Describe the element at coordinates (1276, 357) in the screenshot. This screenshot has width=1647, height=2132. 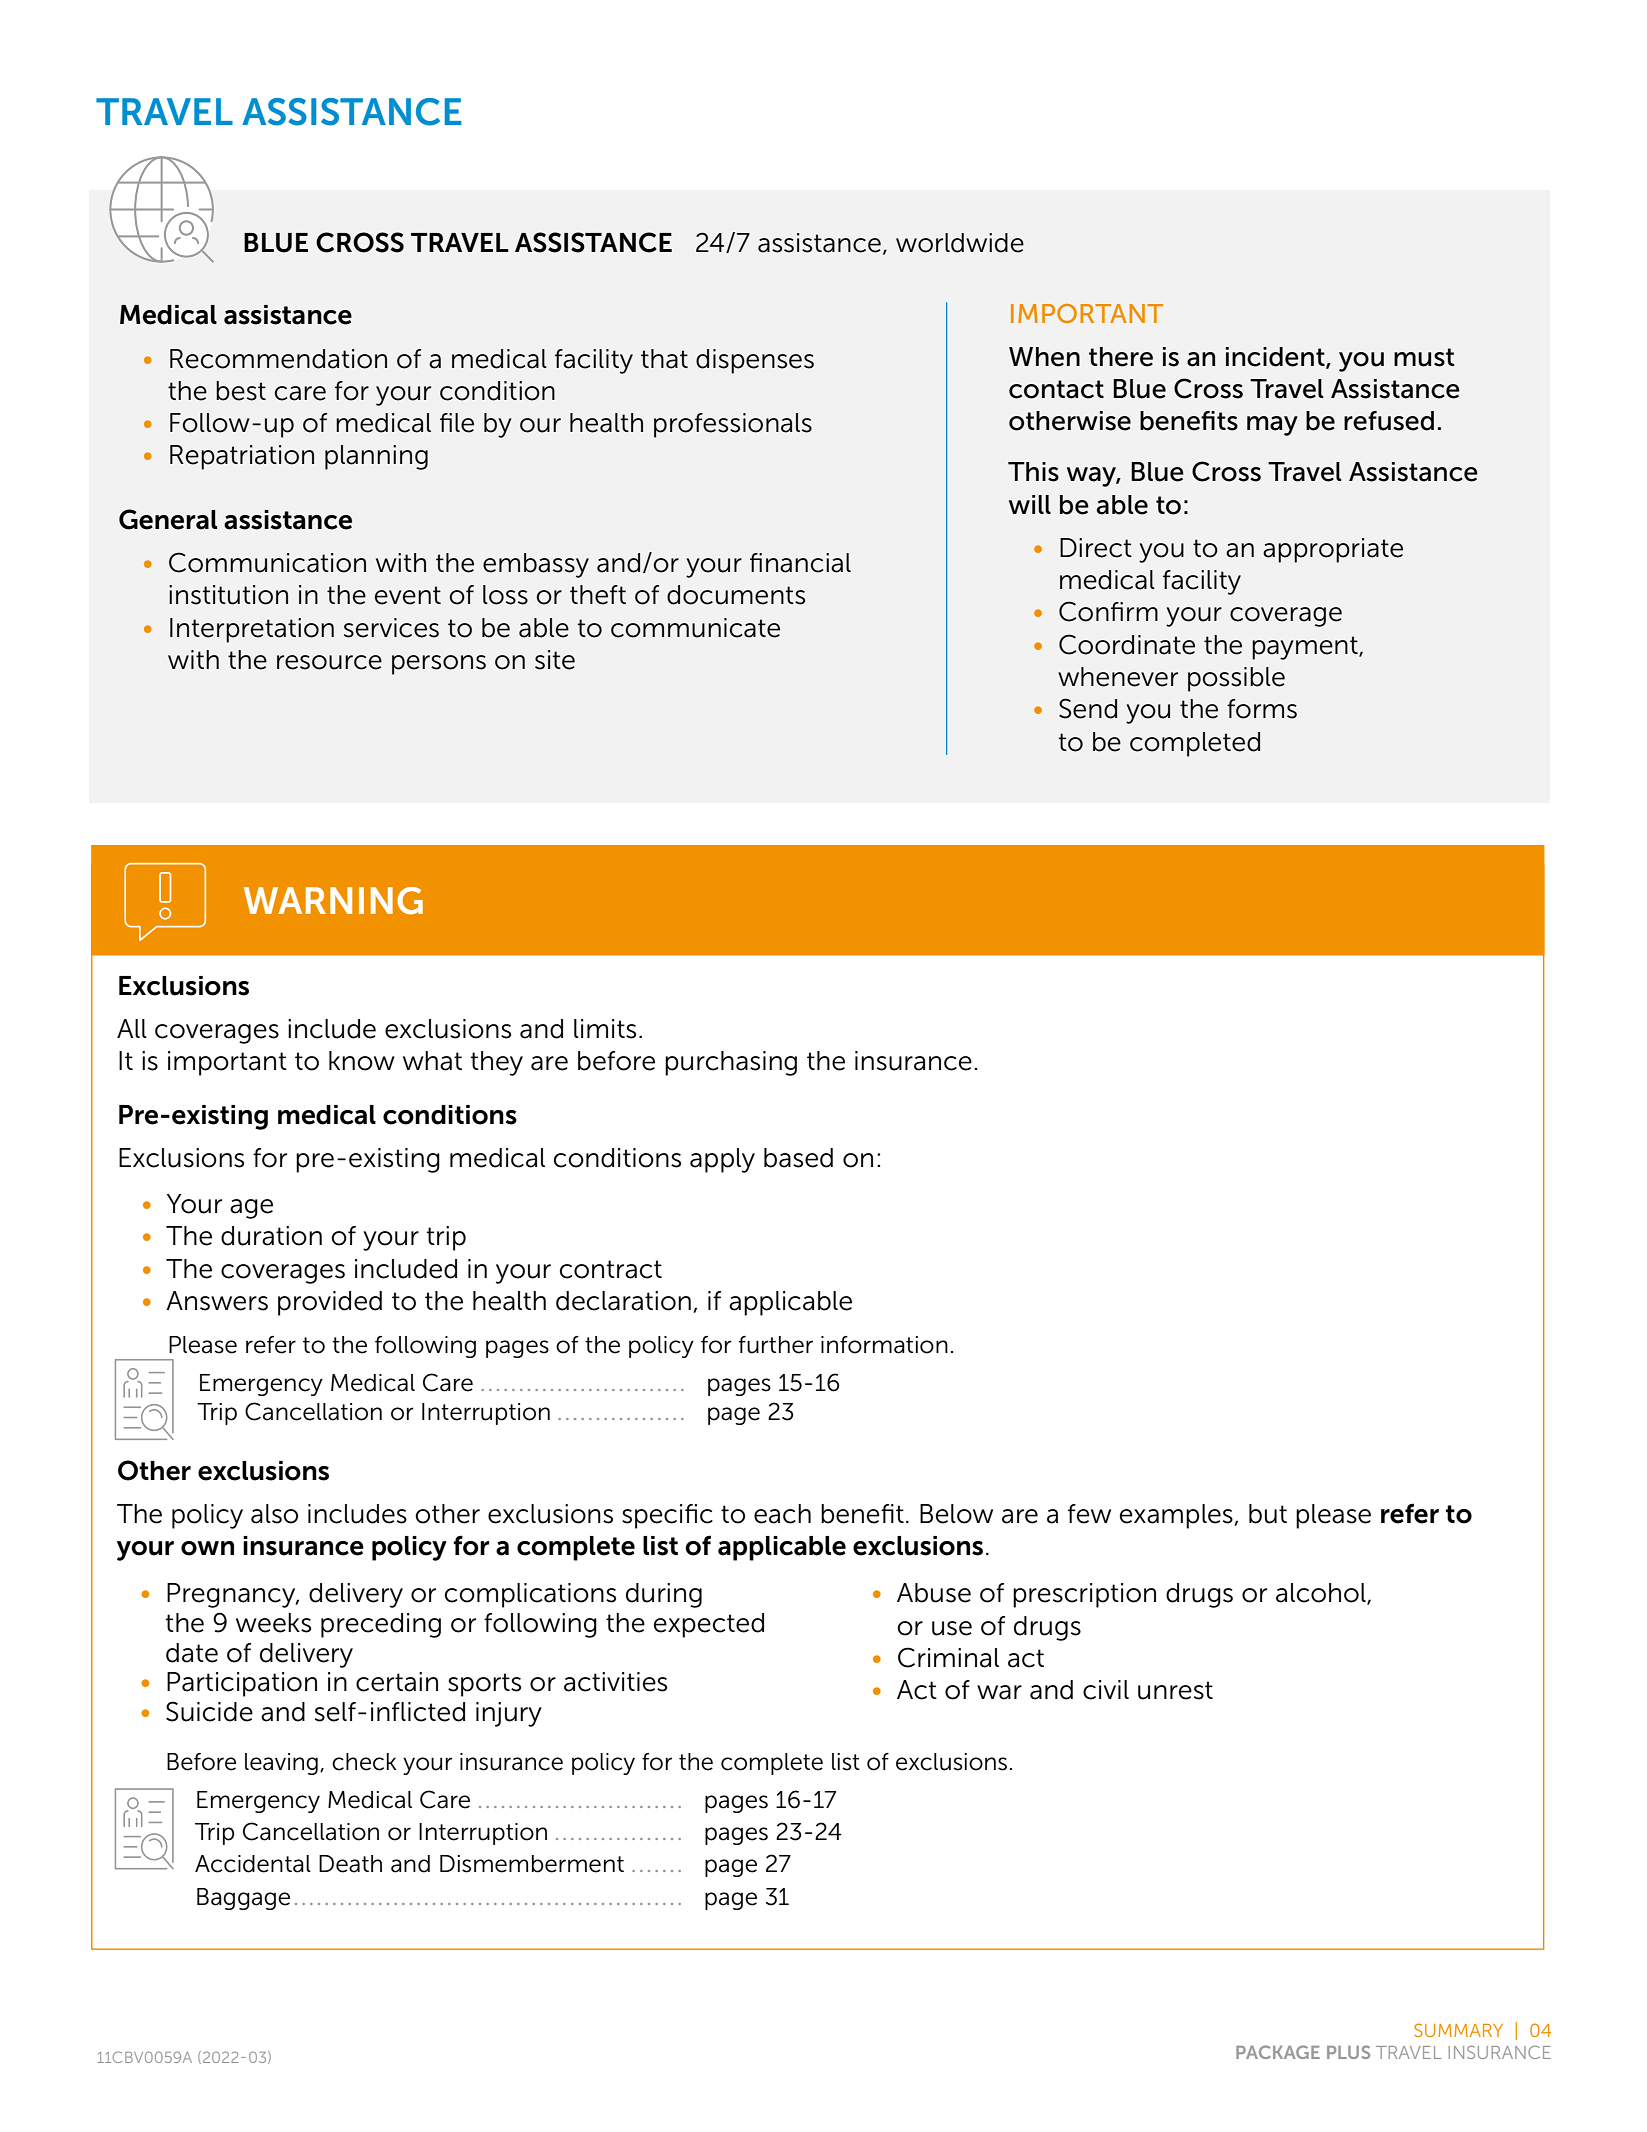
I see `incident` at that location.
